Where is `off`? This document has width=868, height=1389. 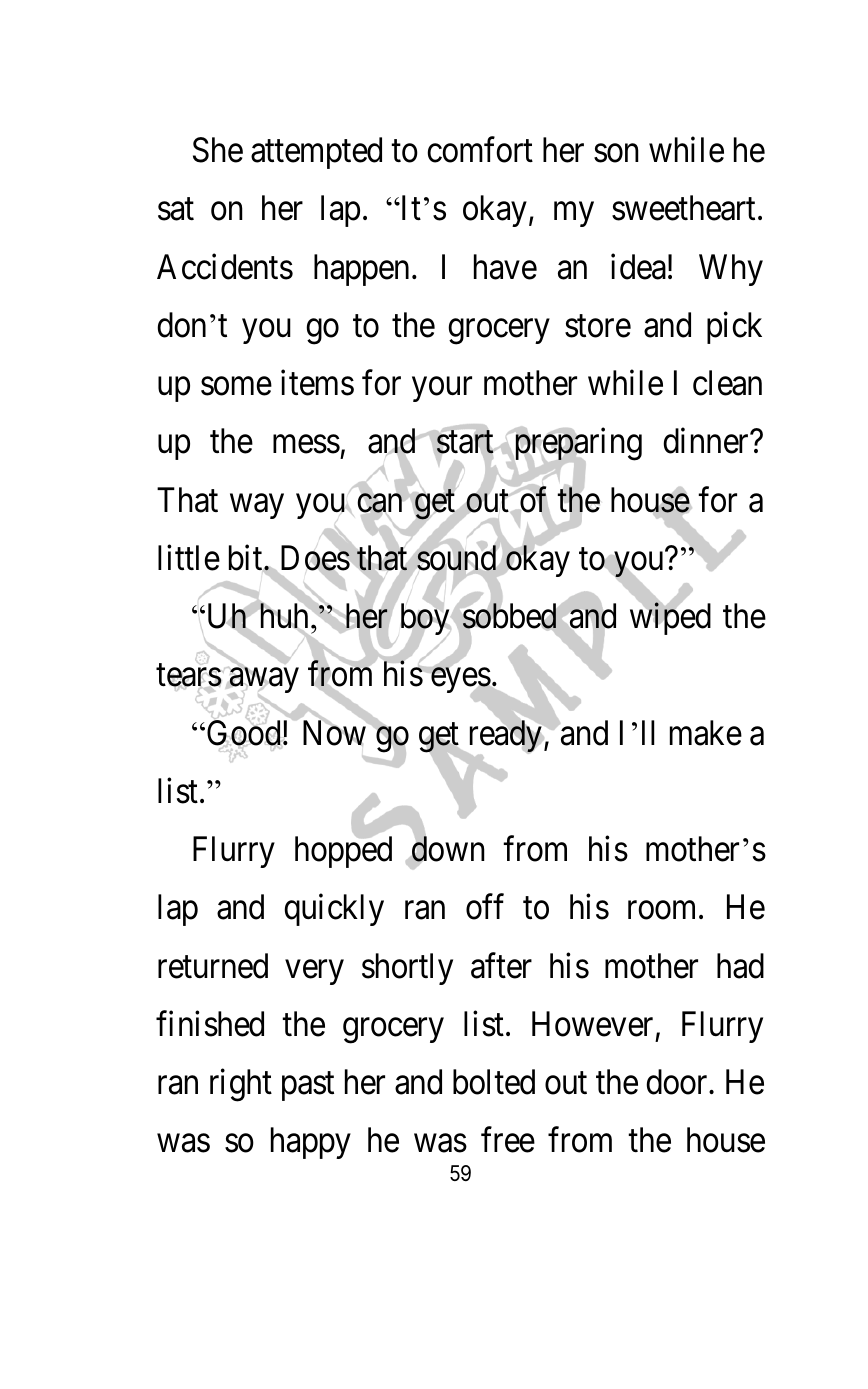 off is located at coordinates (485, 907).
